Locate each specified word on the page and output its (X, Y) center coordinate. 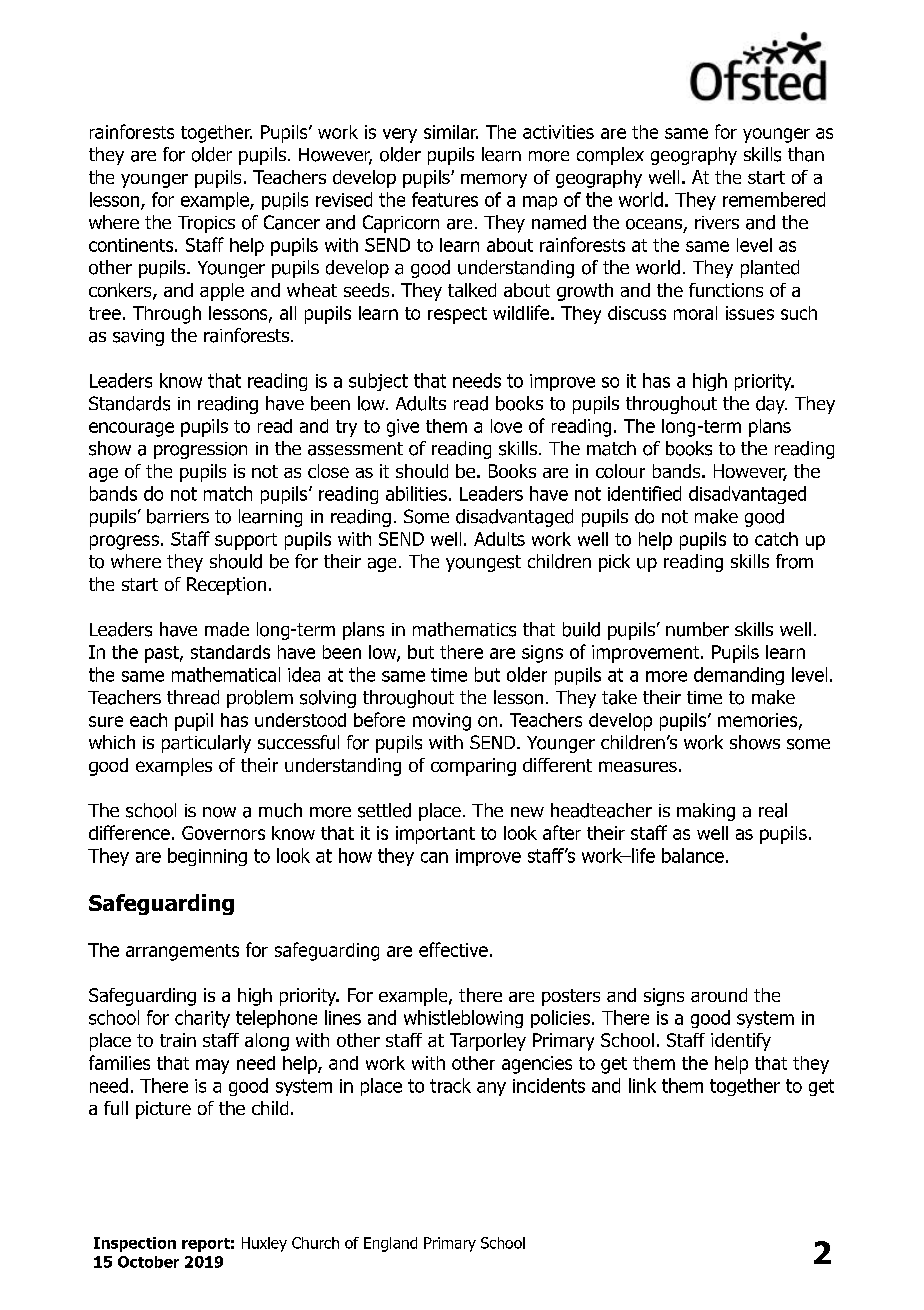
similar (451, 132)
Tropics (206, 224)
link (642, 1085)
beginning (207, 857)
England (390, 1244)
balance (693, 855)
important (435, 835)
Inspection (135, 1244)
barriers (178, 516)
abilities (416, 493)
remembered (774, 199)
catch (776, 539)
